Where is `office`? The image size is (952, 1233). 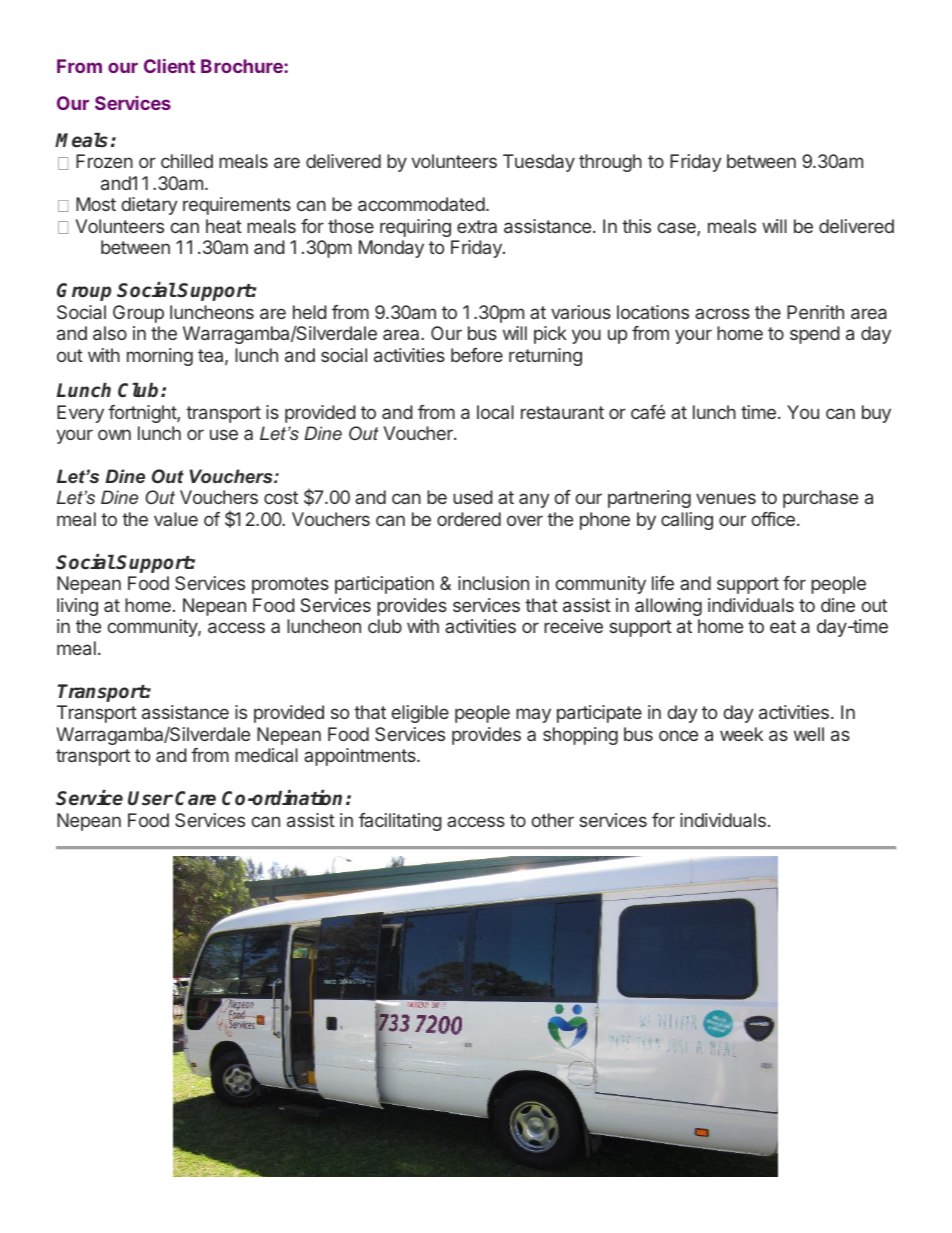
office is located at coordinates (773, 519).
